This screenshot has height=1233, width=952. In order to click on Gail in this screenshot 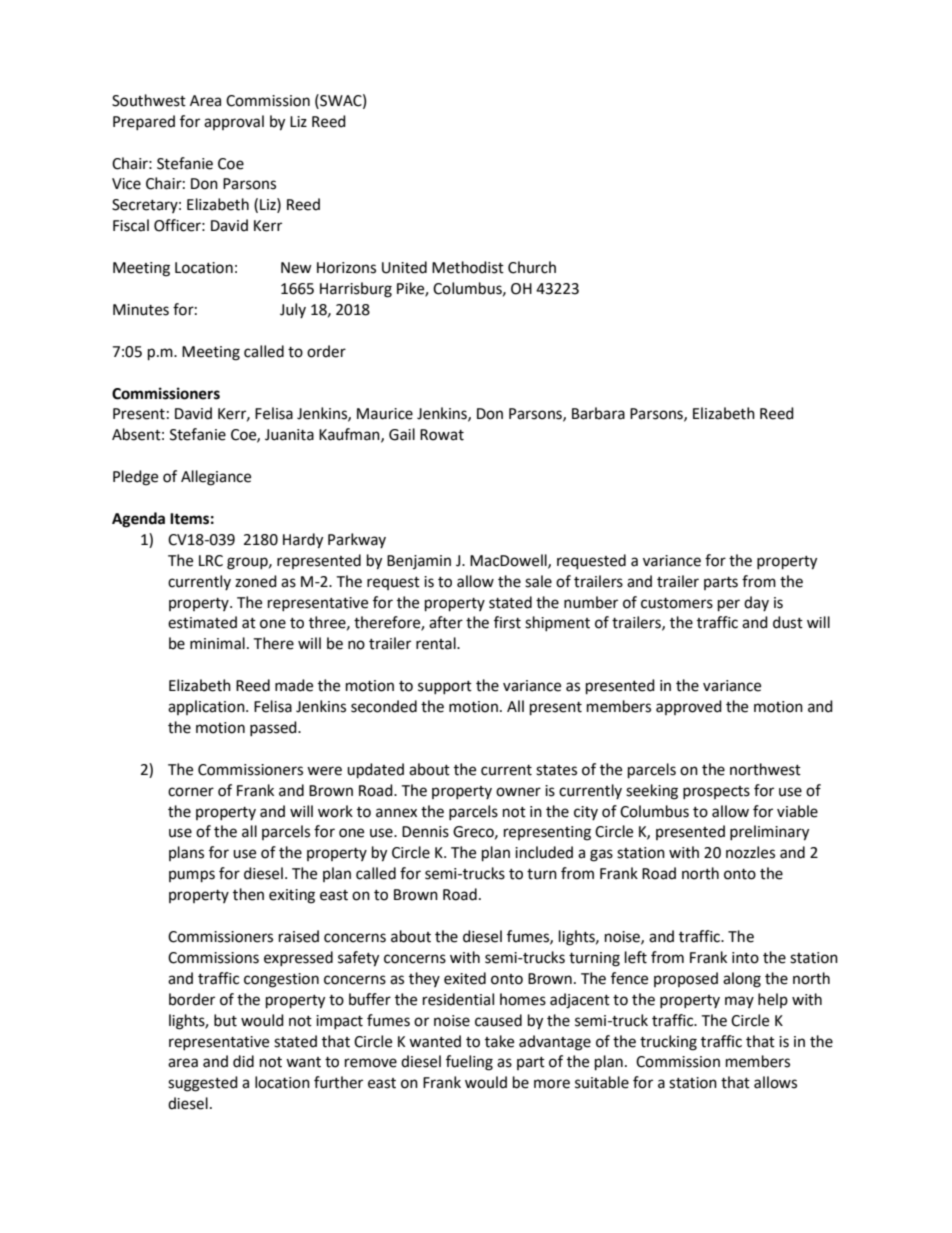, I will do `click(402, 434)`.
